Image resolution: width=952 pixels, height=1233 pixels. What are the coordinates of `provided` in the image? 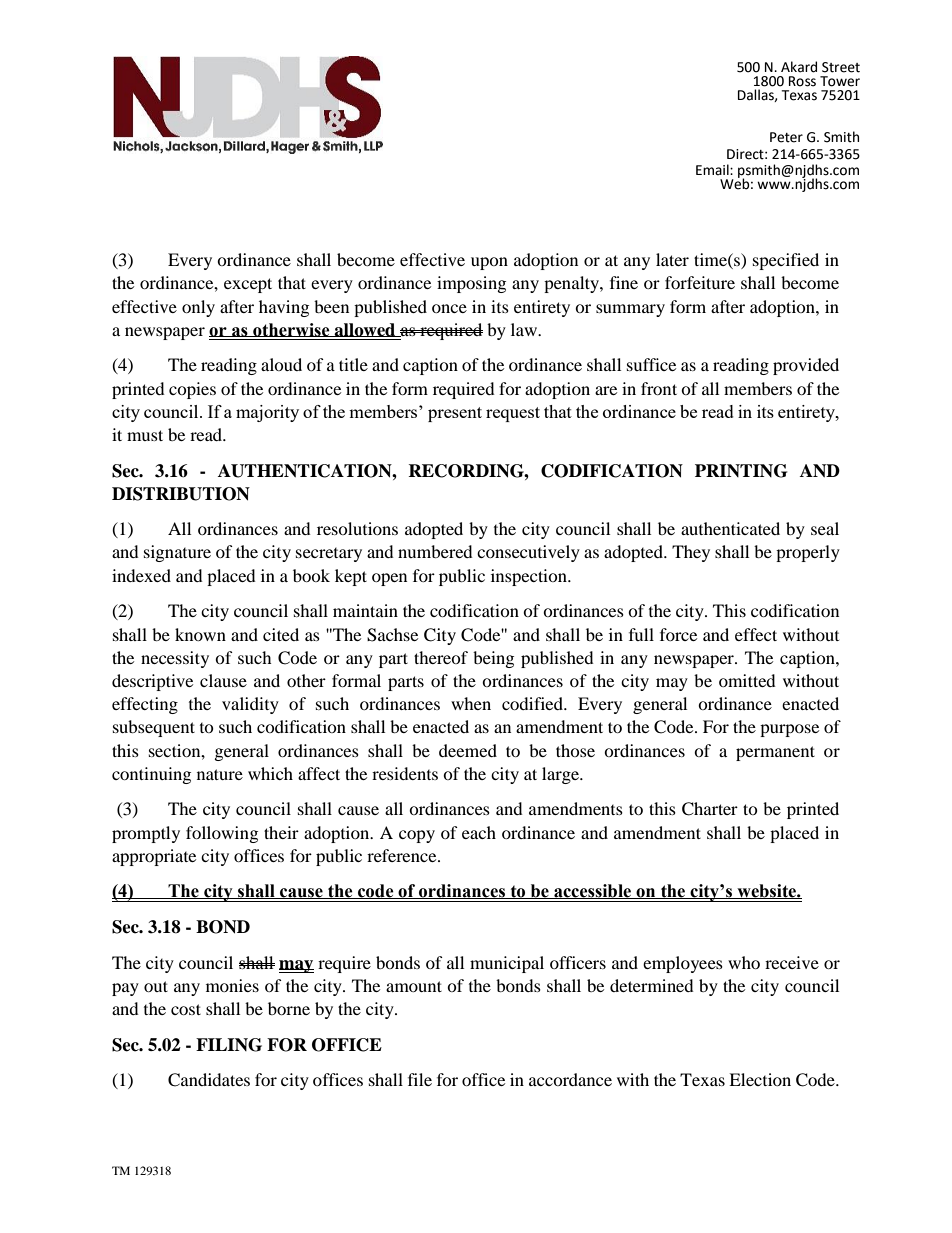 It's located at (806, 366).
